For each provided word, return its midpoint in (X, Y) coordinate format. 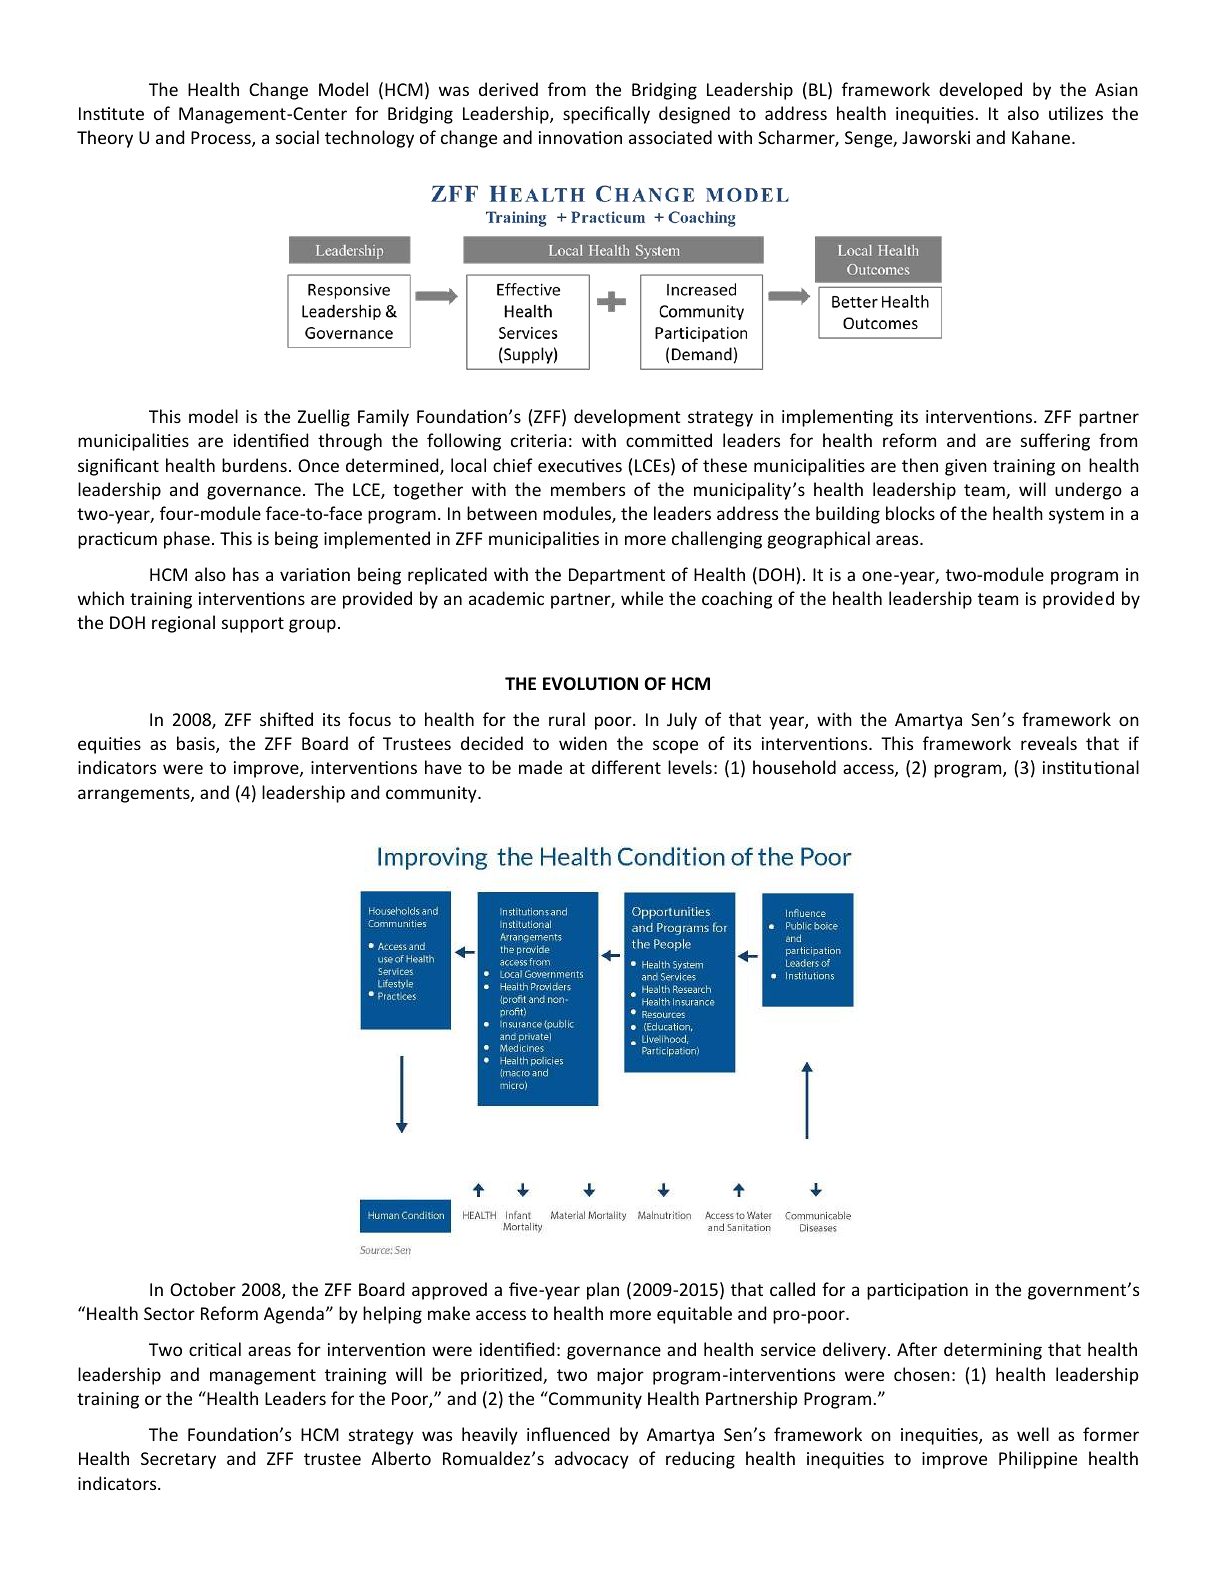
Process (222, 139)
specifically (606, 115)
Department (617, 576)
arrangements (135, 795)
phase (187, 540)
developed (980, 91)
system (1076, 516)
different (626, 767)
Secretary (178, 1460)
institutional (1091, 767)
